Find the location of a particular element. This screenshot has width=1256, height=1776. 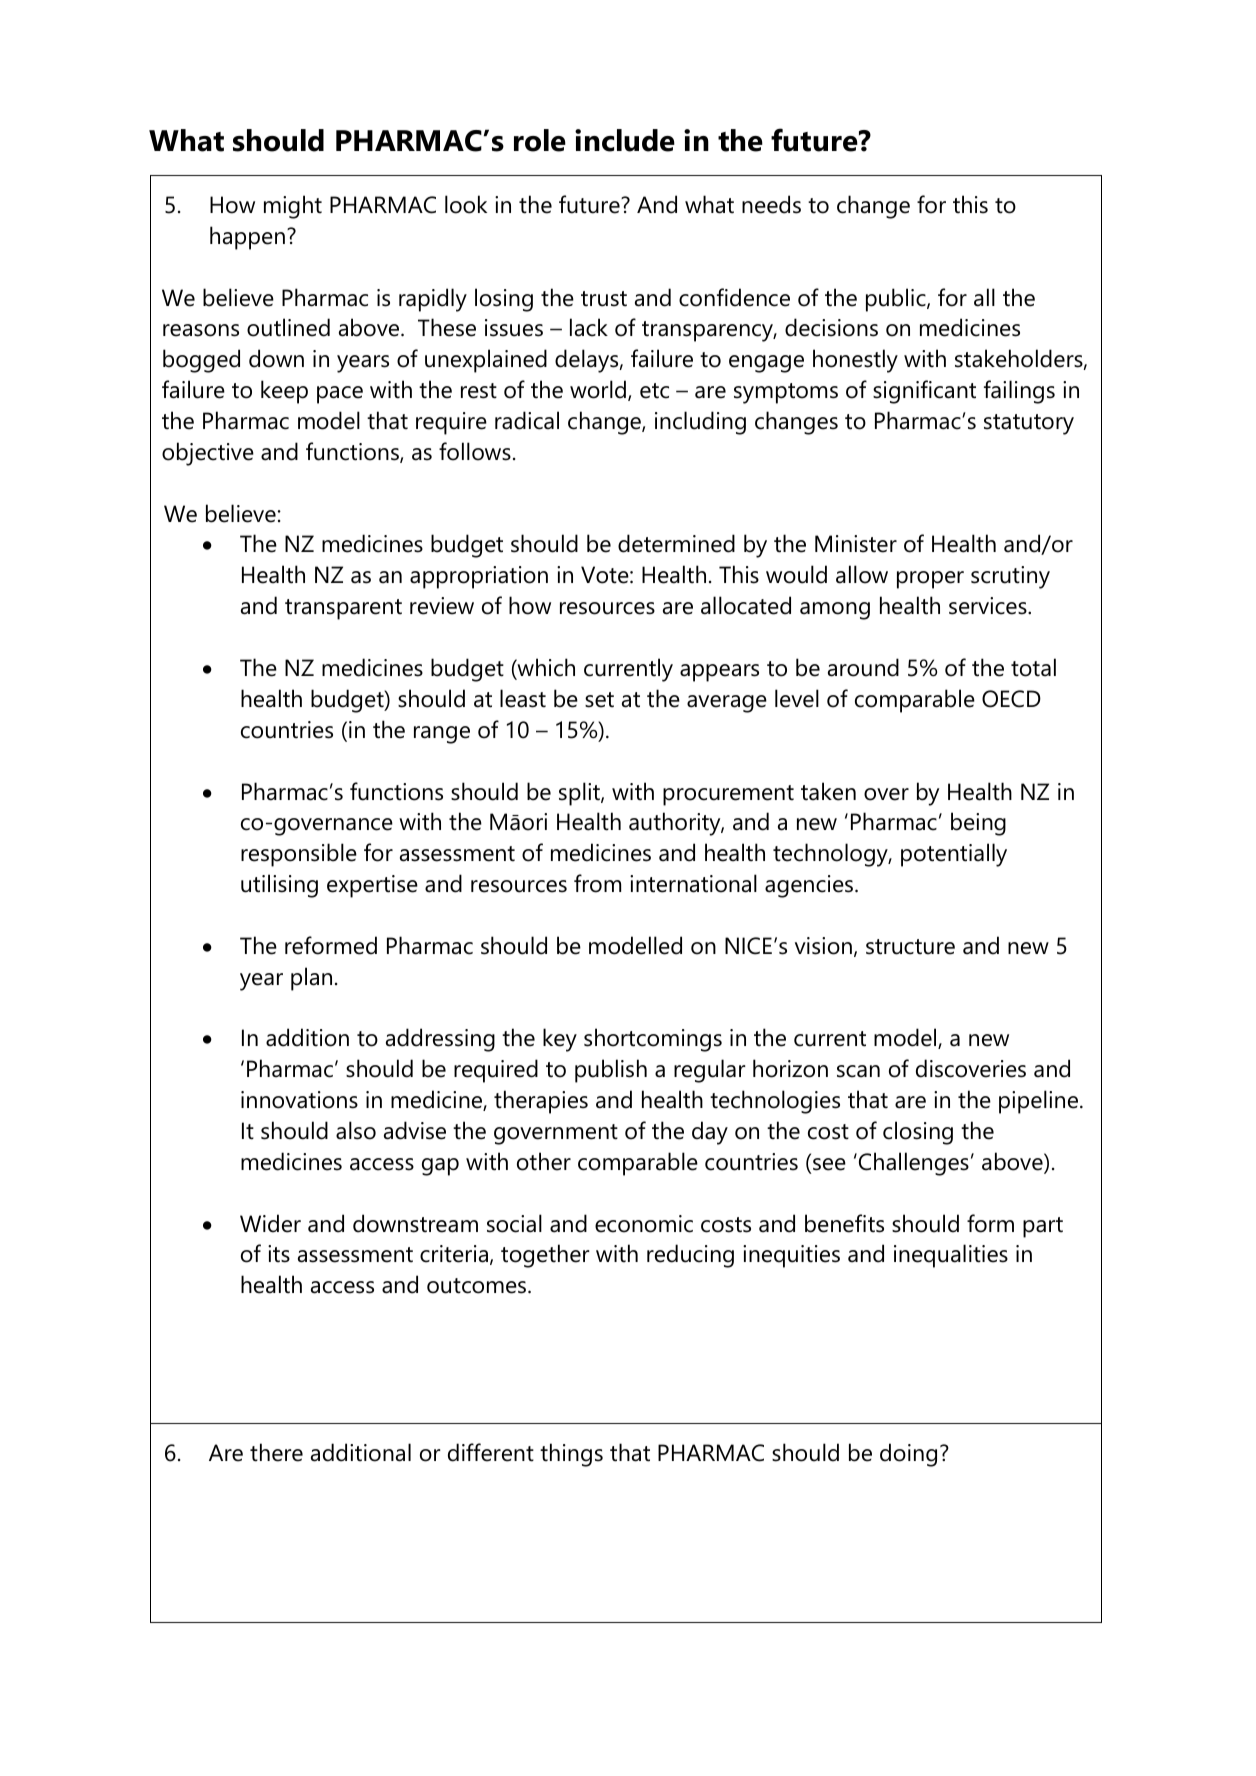

things is located at coordinates (571, 1455).
